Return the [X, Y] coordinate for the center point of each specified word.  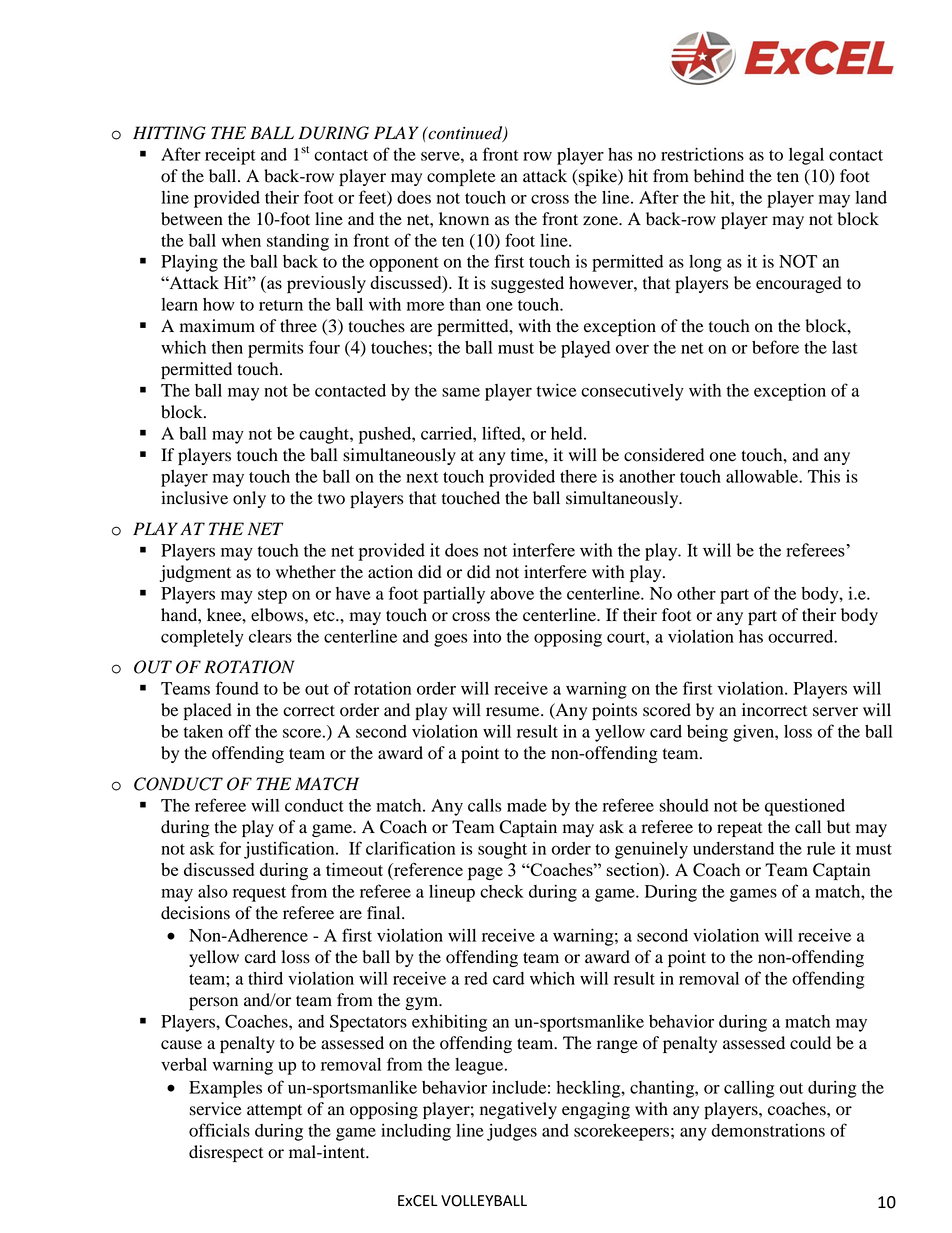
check [502, 891]
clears [270, 636]
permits [276, 349]
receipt [230, 156]
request [259, 894]
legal [806, 156]
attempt [274, 1111]
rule [821, 848]
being [707, 733]
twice [556, 390]
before [775, 347]
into [487, 636]
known [464, 219]
